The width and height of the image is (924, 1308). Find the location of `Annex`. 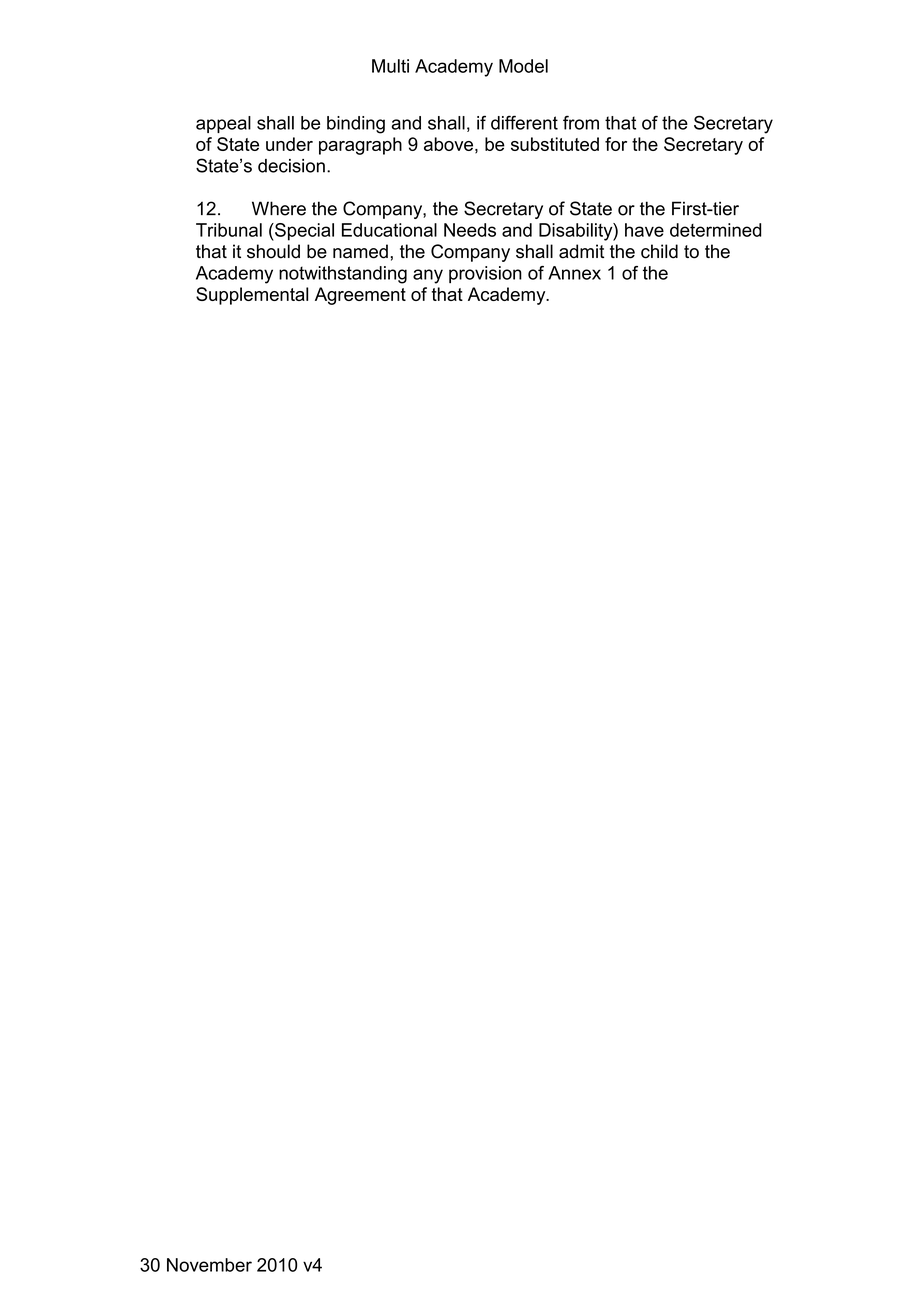

Annex is located at coordinates (574, 273).
